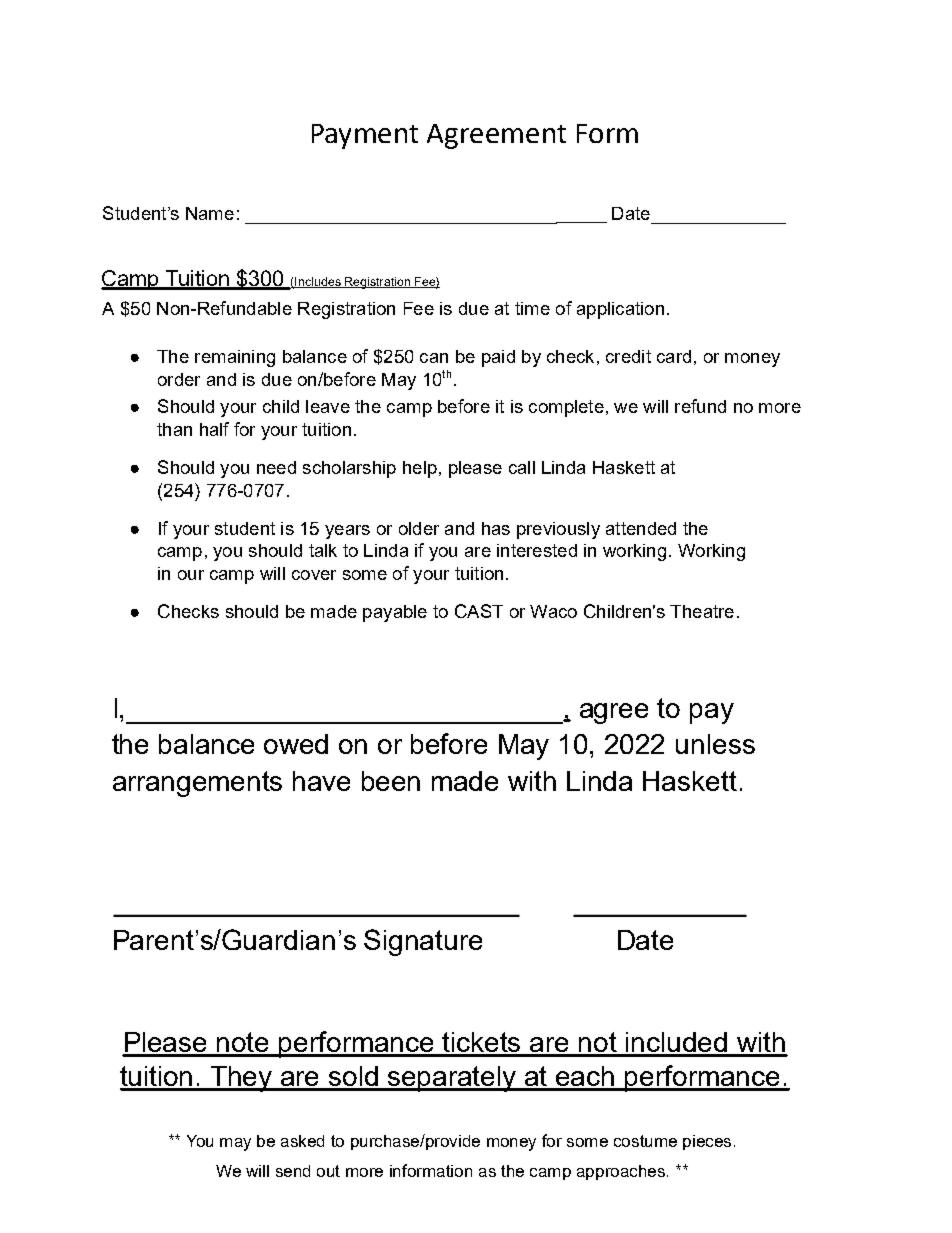 The width and height of the document is (952, 1233). What do you see at coordinates (702, 611) in the document?
I see `Theatre` at bounding box center [702, 611].
